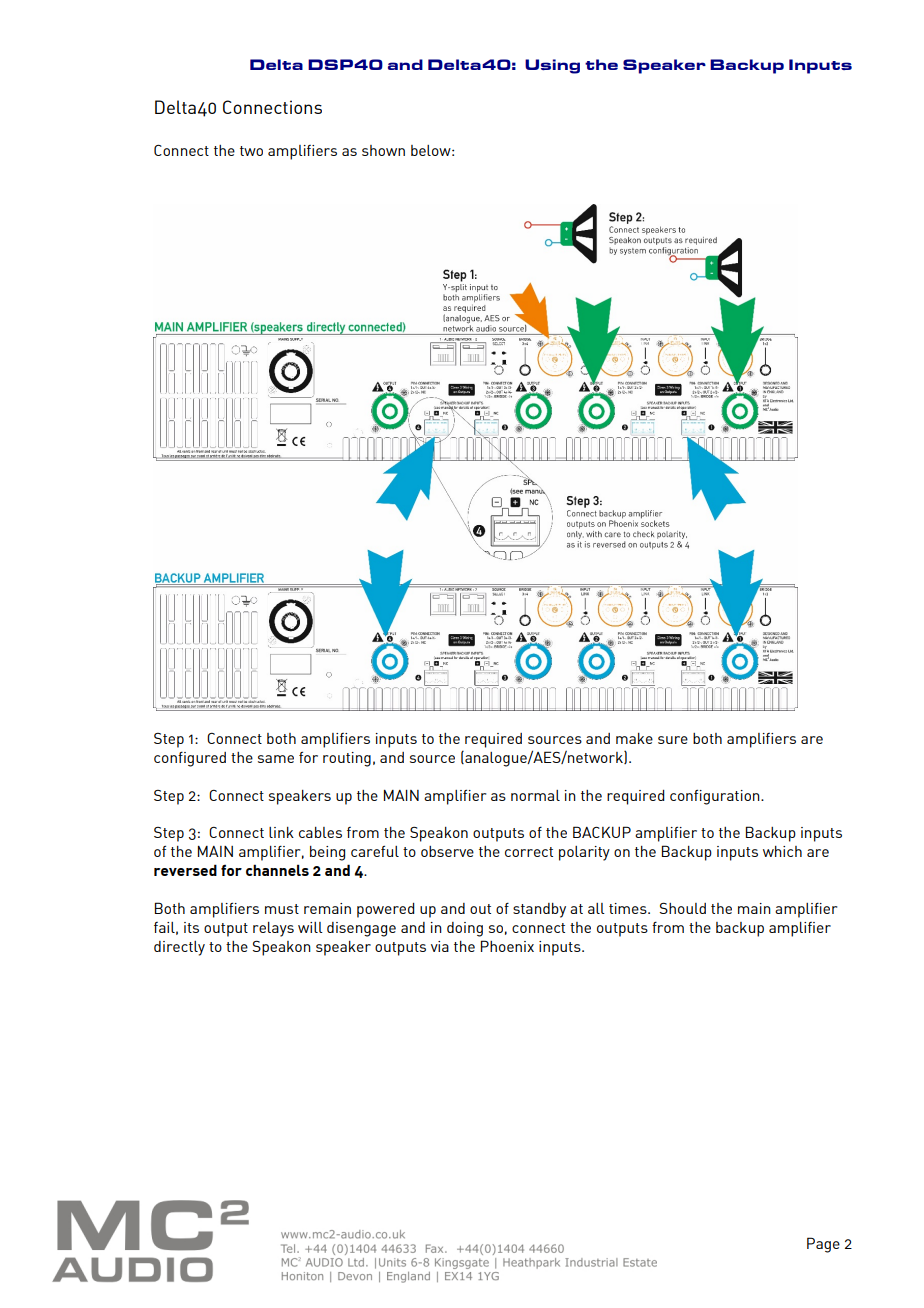  What do you see at coordinates (629, 908) in the page?
I see `times` at bounding box center [629, 908].
